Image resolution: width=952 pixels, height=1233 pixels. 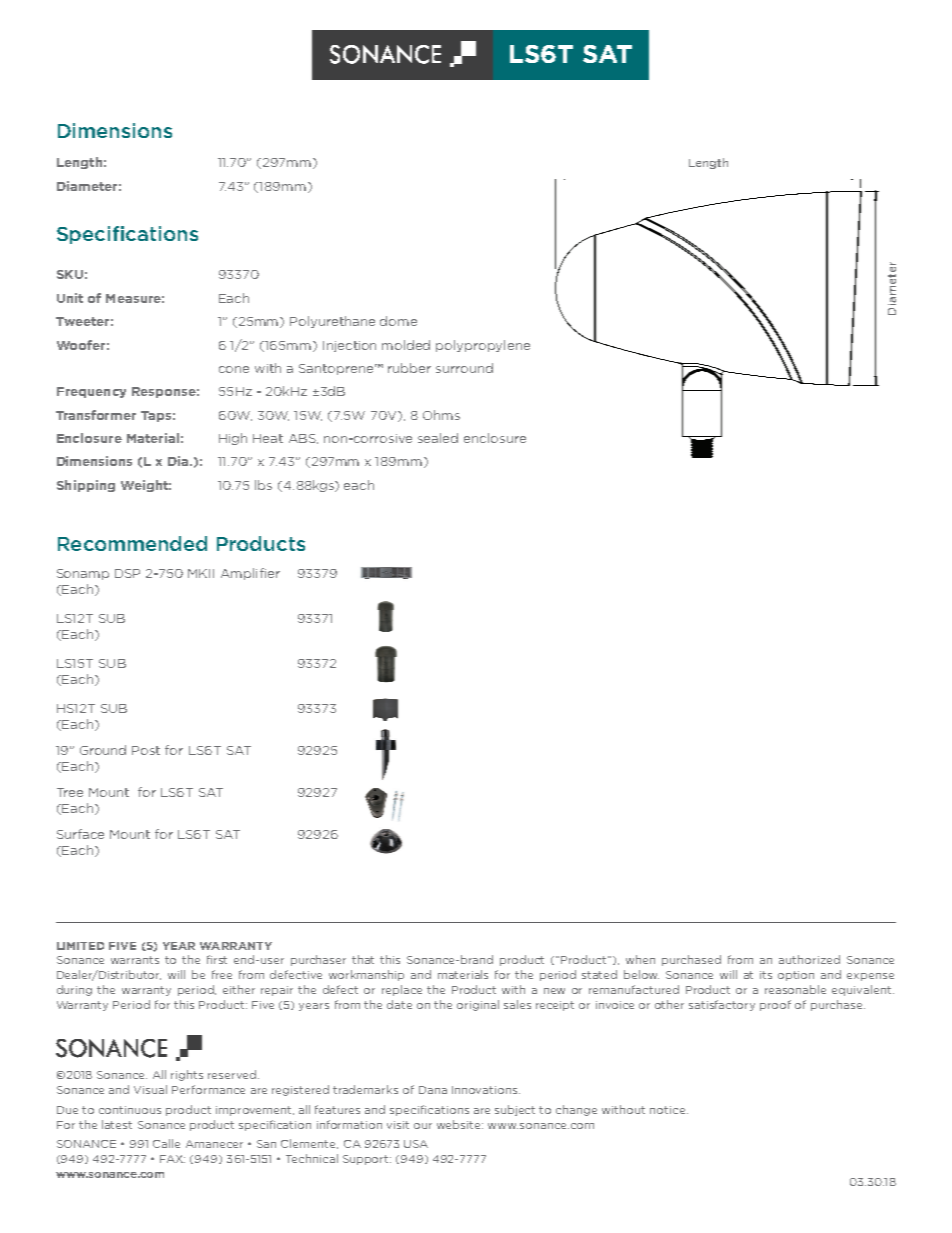 I want to click on dome, so click(x=398, y=321).
